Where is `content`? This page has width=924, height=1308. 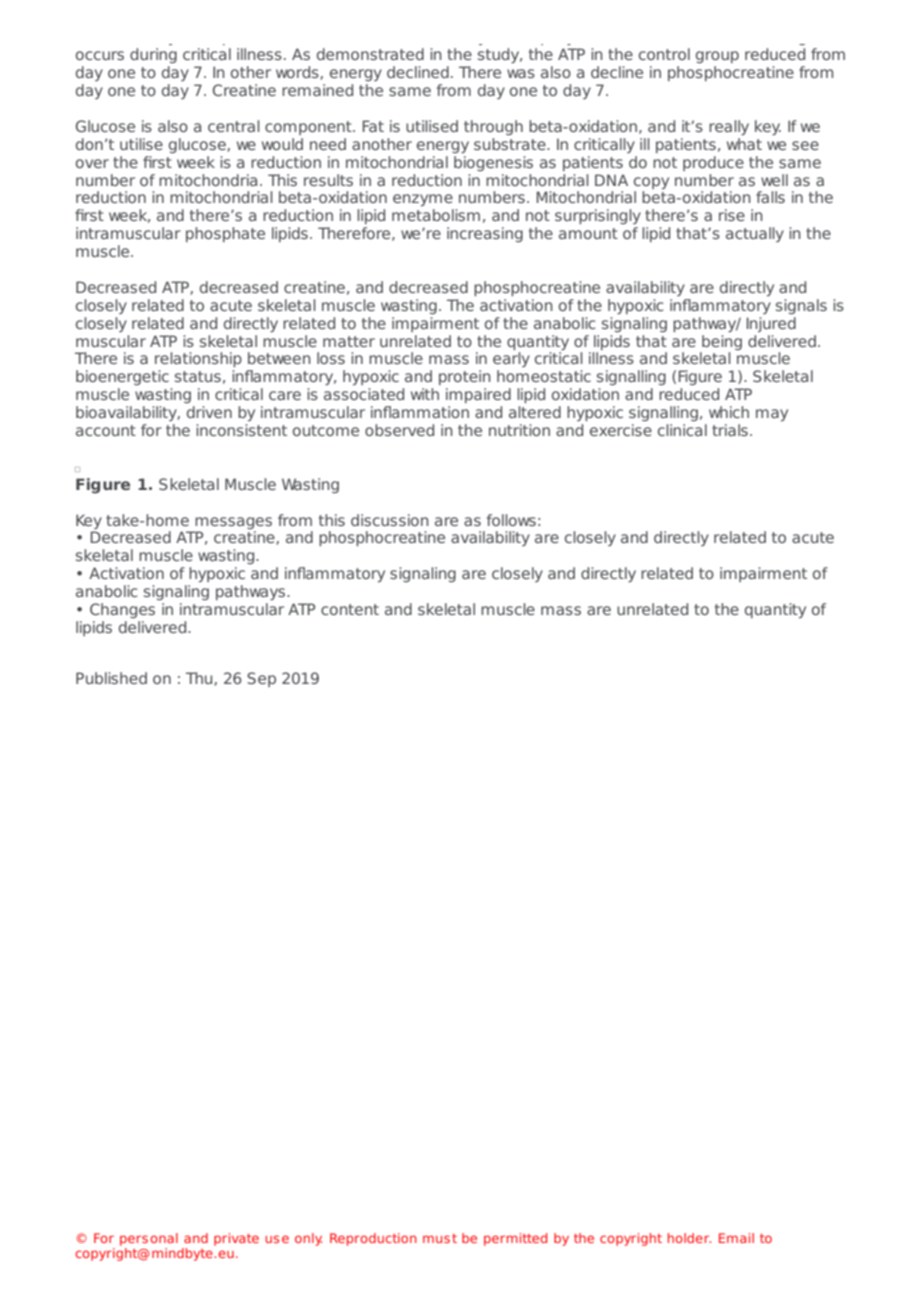
content is located at coordinates (350, 609).
